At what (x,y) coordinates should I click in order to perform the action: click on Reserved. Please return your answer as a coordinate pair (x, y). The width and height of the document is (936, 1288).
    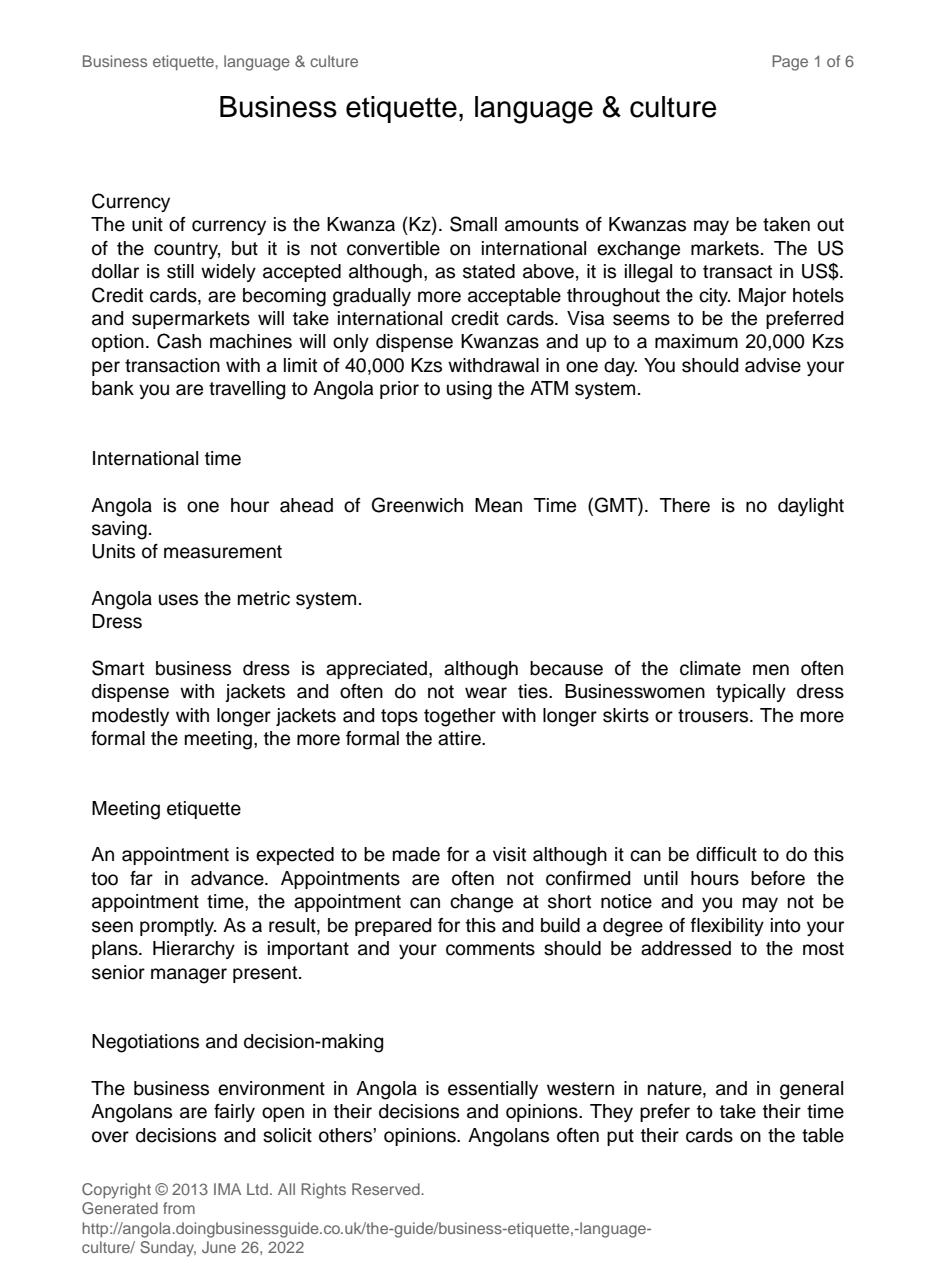
    Looking at the image, I should click on (387, 1189).
